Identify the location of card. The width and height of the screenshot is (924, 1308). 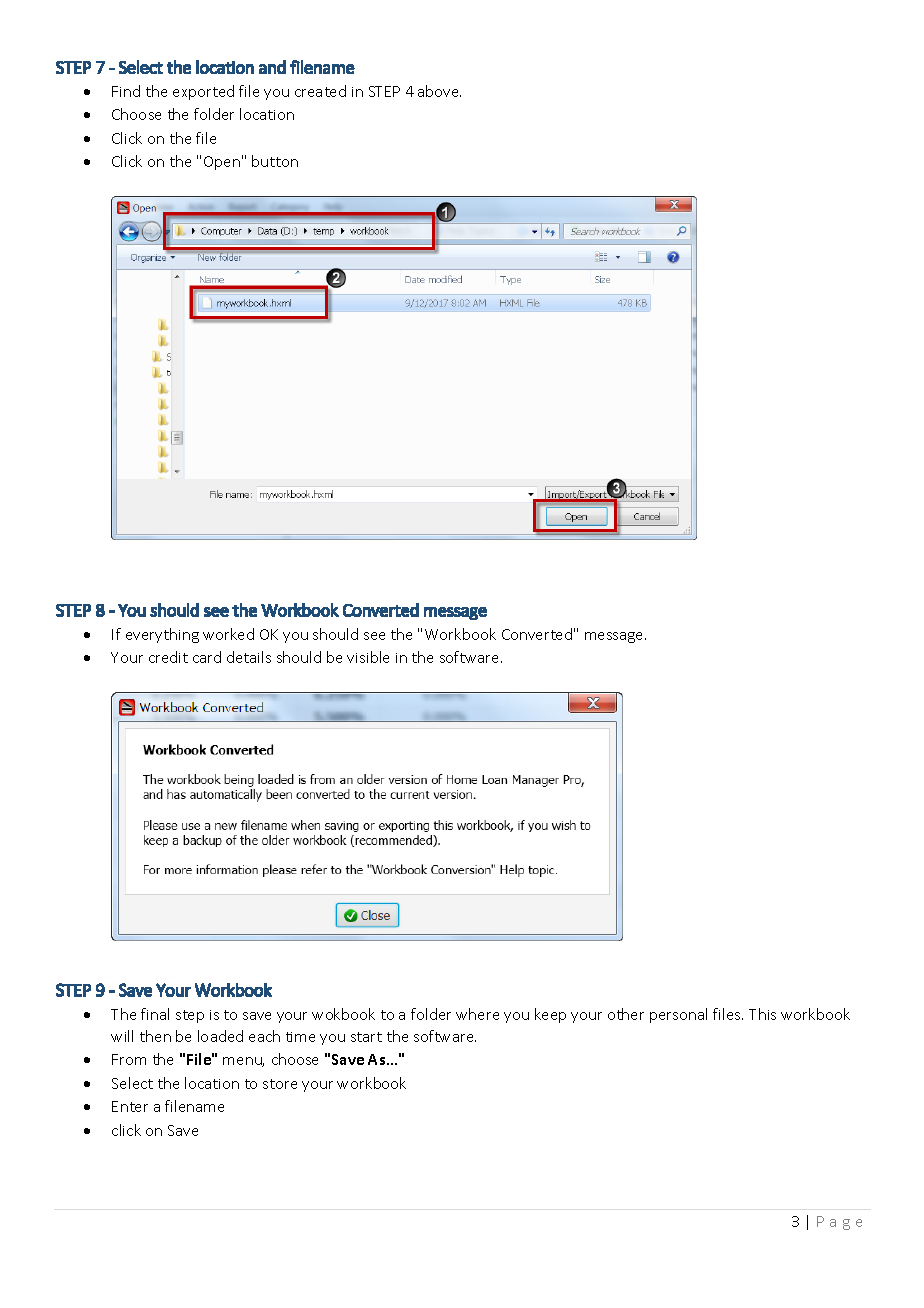
(207, 657).
